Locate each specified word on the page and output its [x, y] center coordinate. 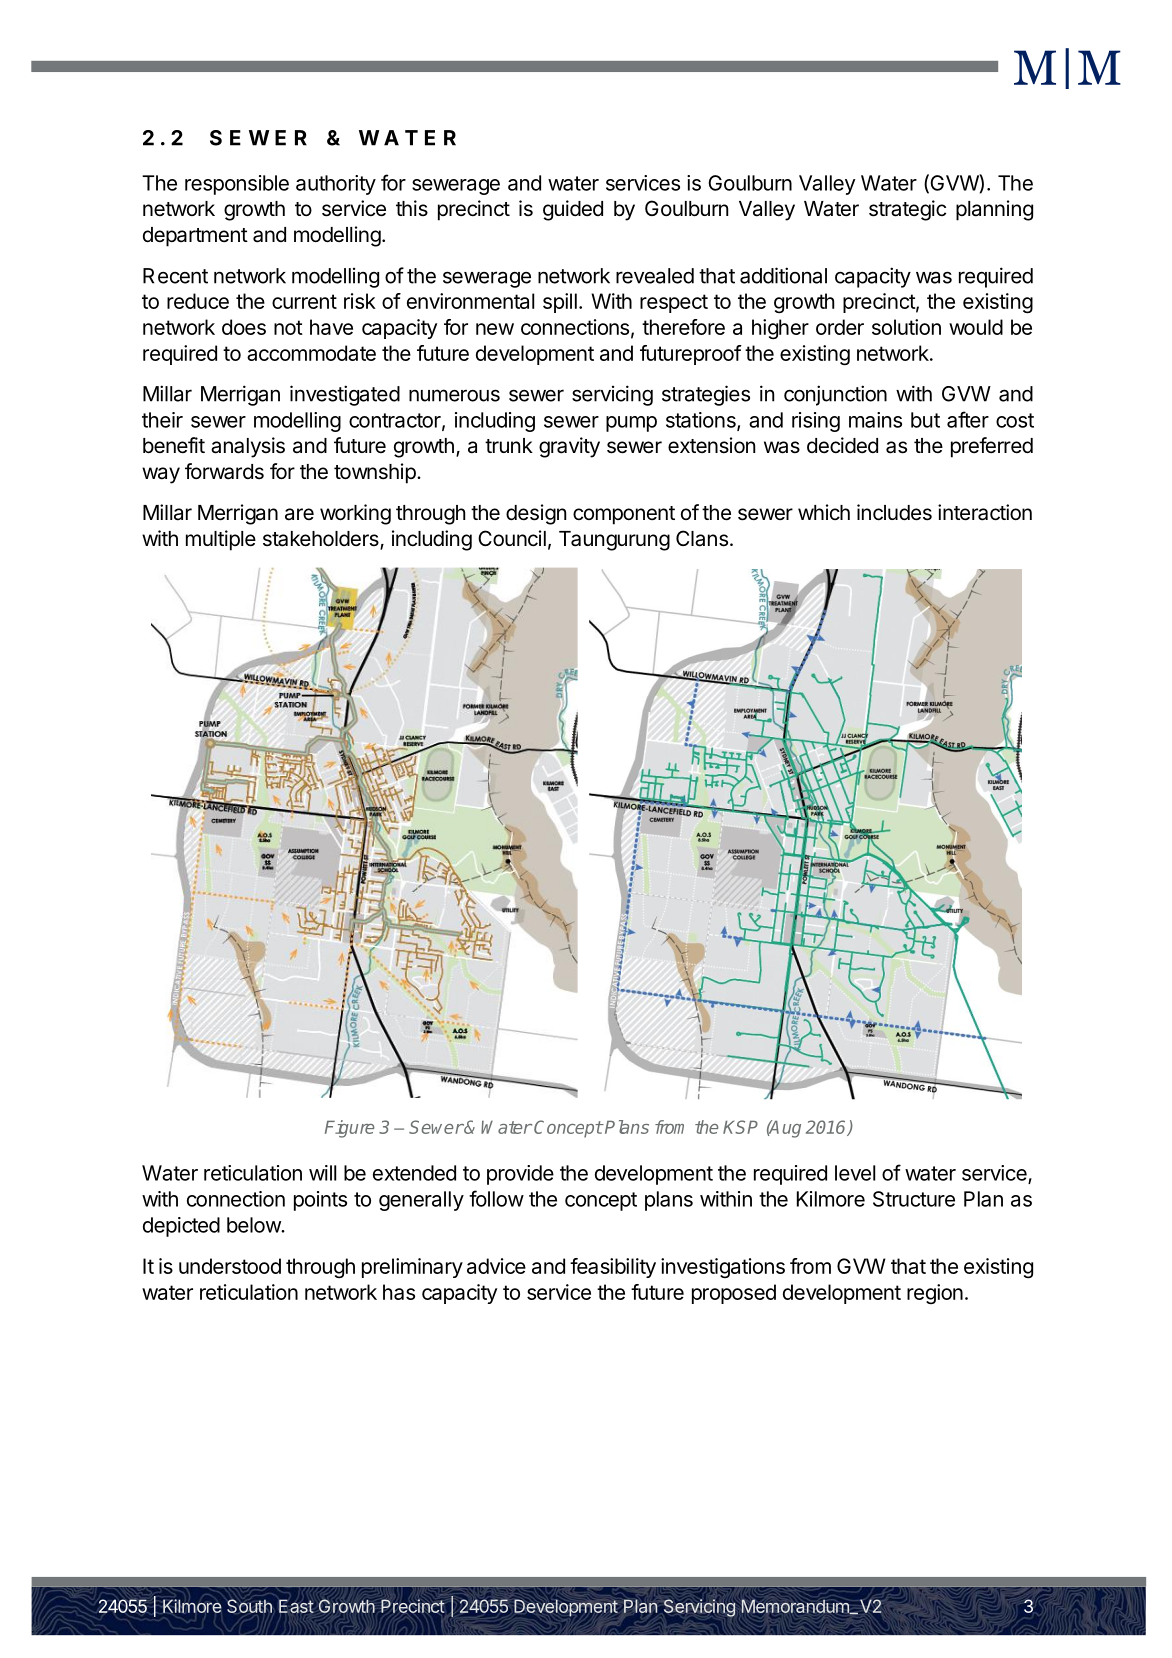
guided [573, 210]
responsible [237, 185]
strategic [907, 210]
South [250, 1606]
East [296, 1606]
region [935, 1294]
